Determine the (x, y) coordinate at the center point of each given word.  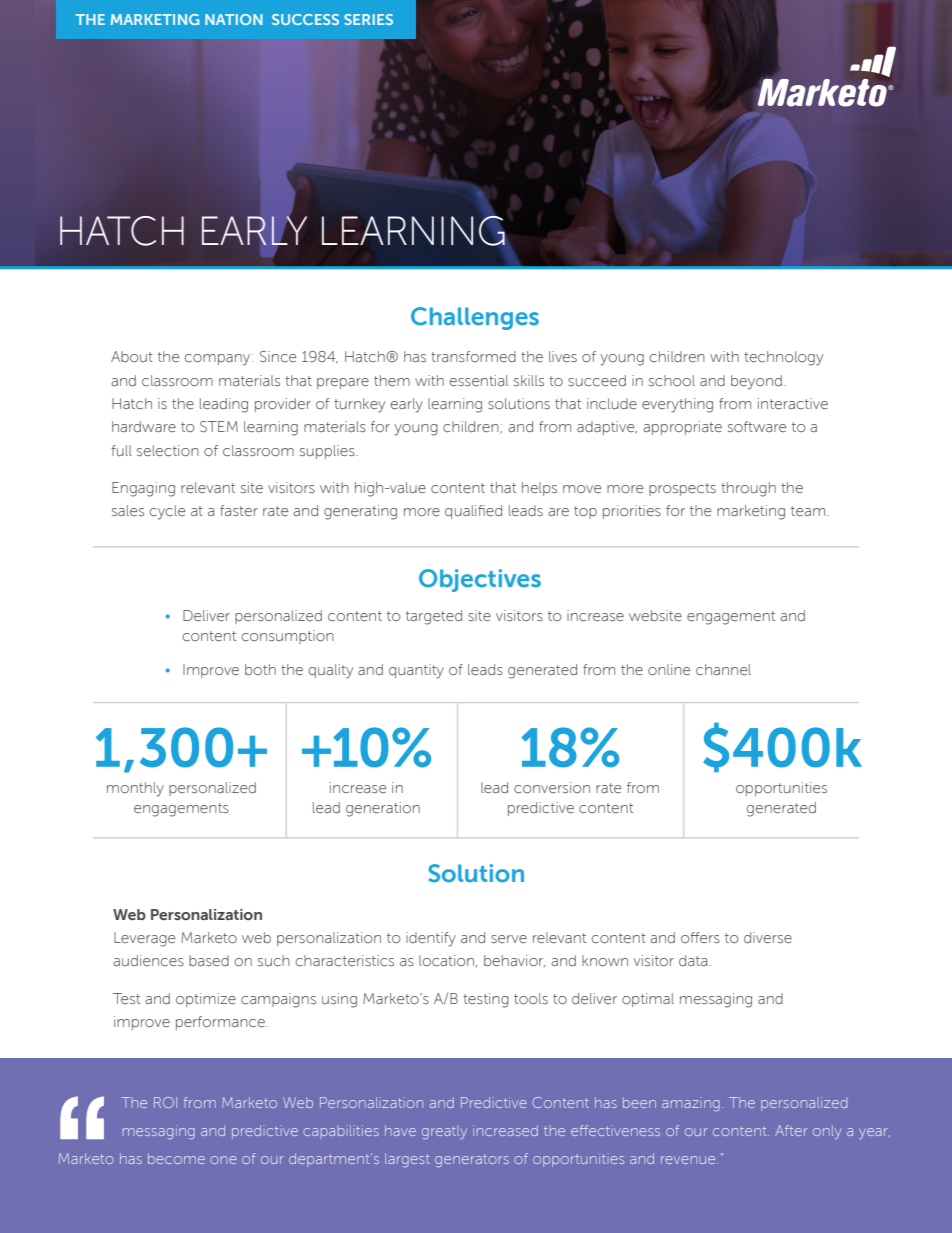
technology (783, 358)
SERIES (368, 19)
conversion (552, 787)
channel (723, 669)
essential (479, 380)
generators (472, 1160)
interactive (793, 403)
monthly (135, 789)
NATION (234, 19)
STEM (219, 426)
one (223, 1160)
